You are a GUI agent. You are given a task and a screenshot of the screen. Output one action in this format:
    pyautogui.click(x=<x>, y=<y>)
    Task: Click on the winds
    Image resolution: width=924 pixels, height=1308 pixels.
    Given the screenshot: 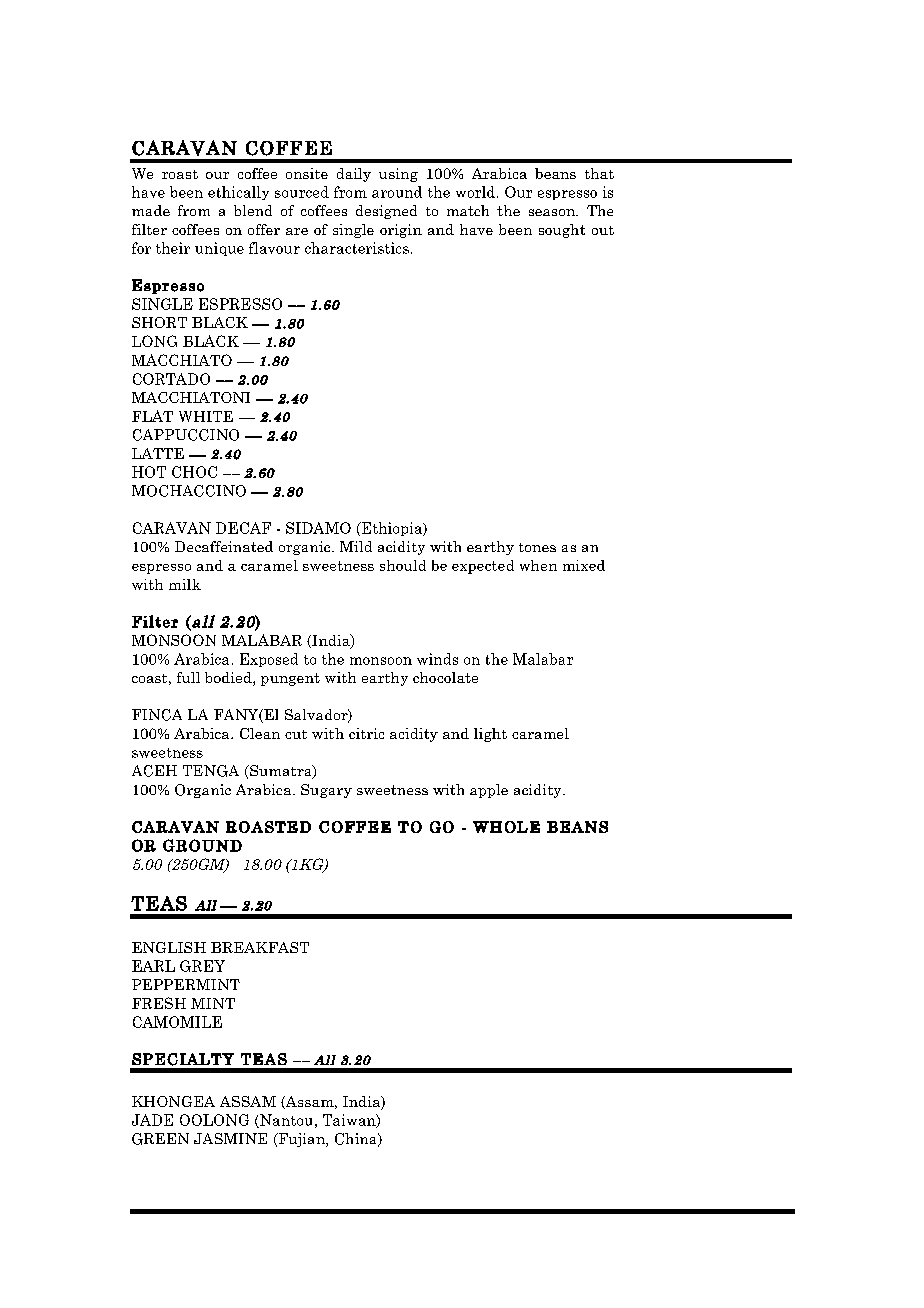 What is the action you would take?
    pyautogui.click(x=437, y=659)
